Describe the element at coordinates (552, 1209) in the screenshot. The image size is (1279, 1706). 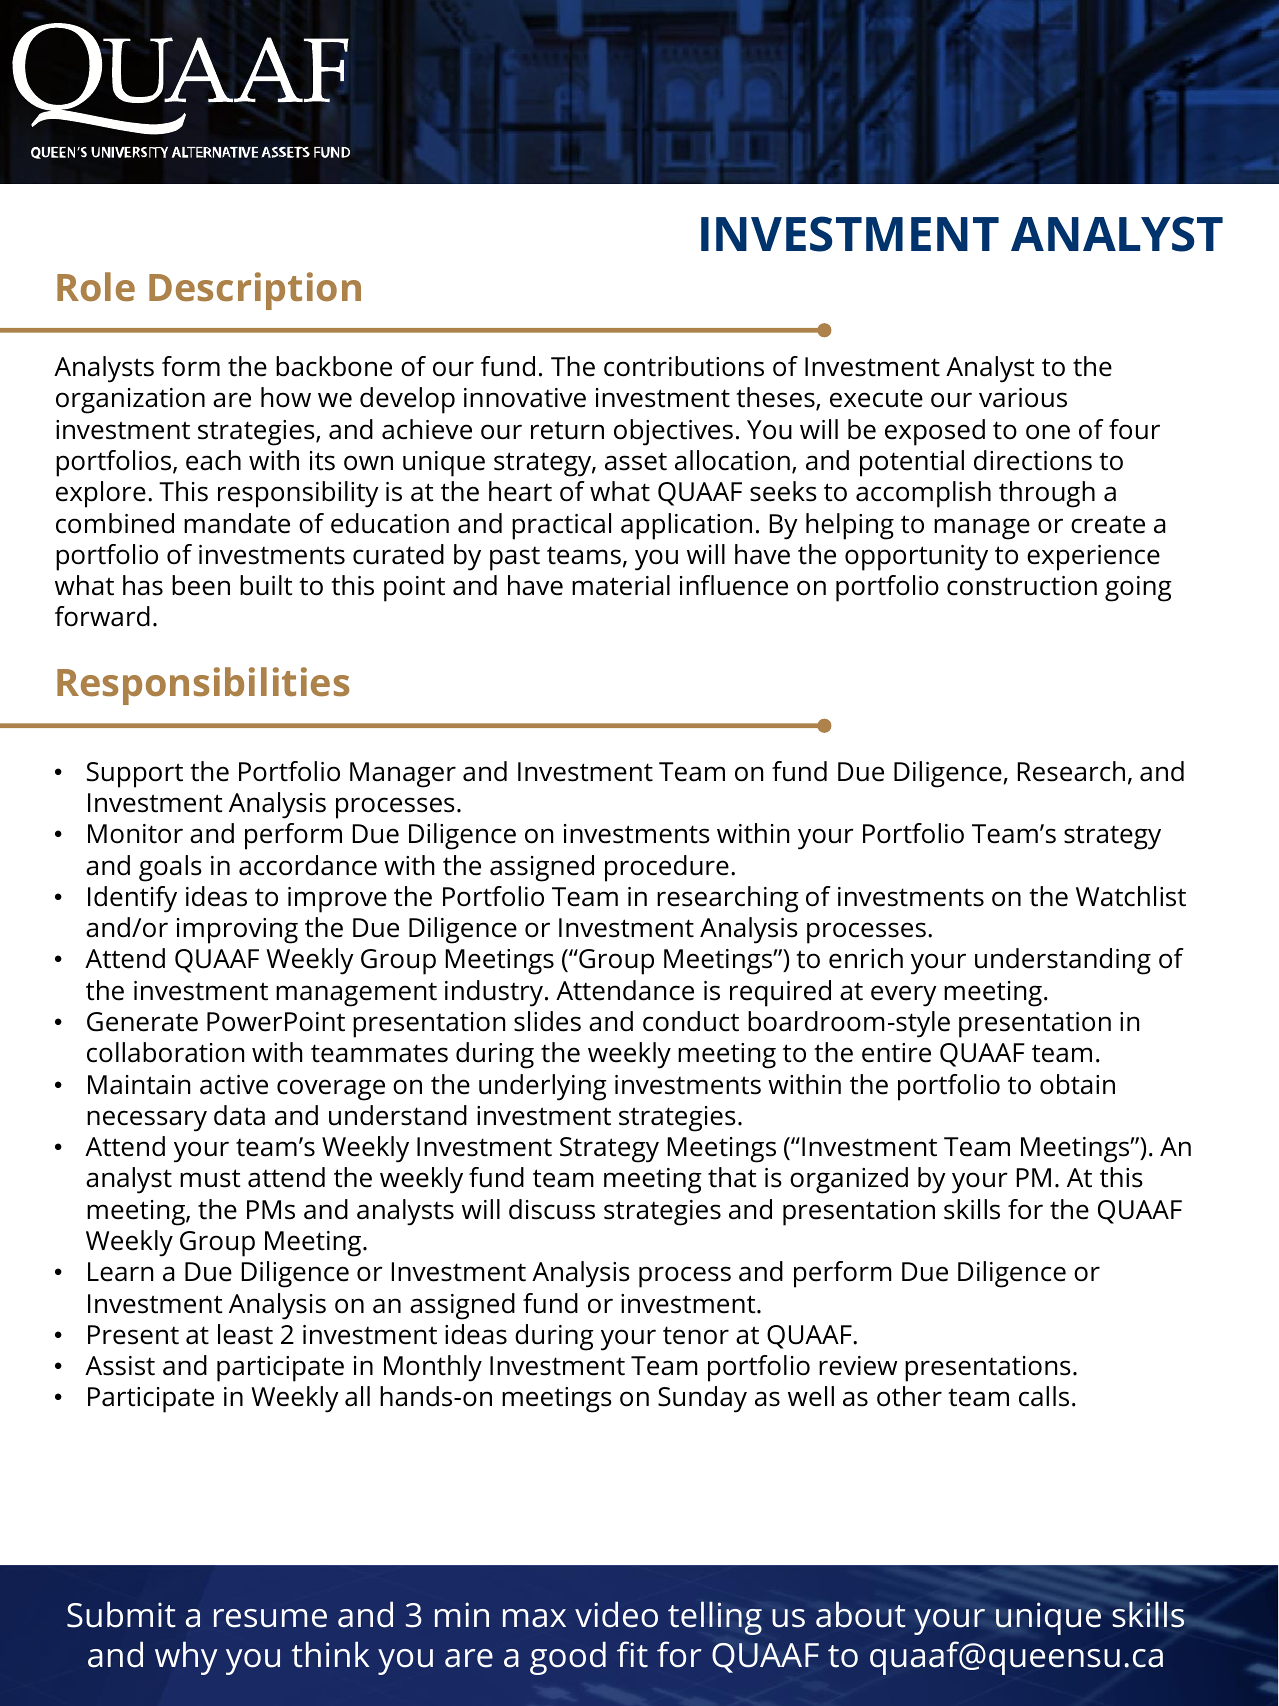
I see `discuss` at that location.
